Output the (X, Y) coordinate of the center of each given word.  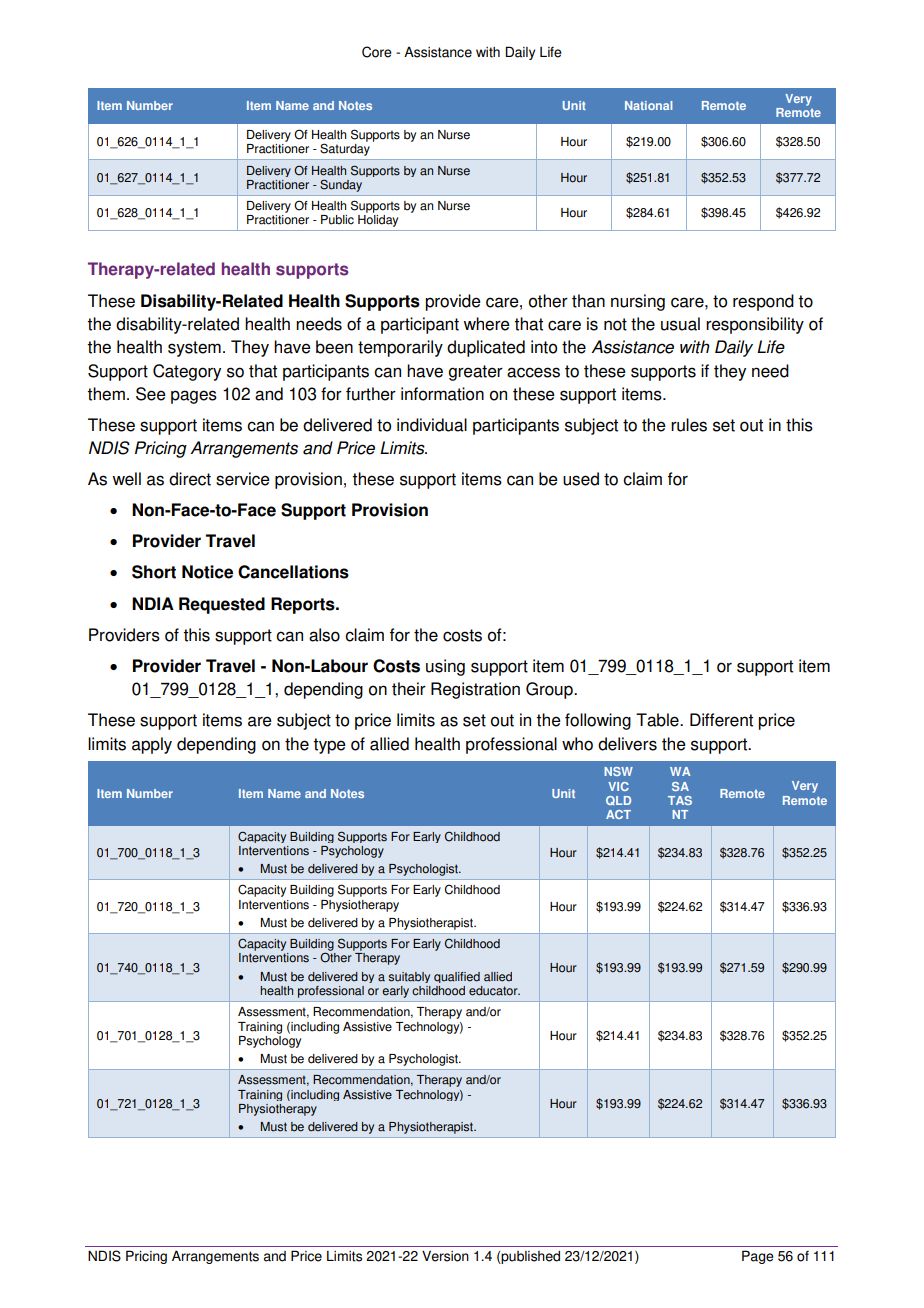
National (648, 105)
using (445, 667)
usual (680, 324)
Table (658, 720)
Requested (222, 605)
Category (187, 372)
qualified (457, 977)
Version (445, 1256)
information (442, 394)
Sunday (341, 185)
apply (152, 745)
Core (377, 52)
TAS (680, 800)
